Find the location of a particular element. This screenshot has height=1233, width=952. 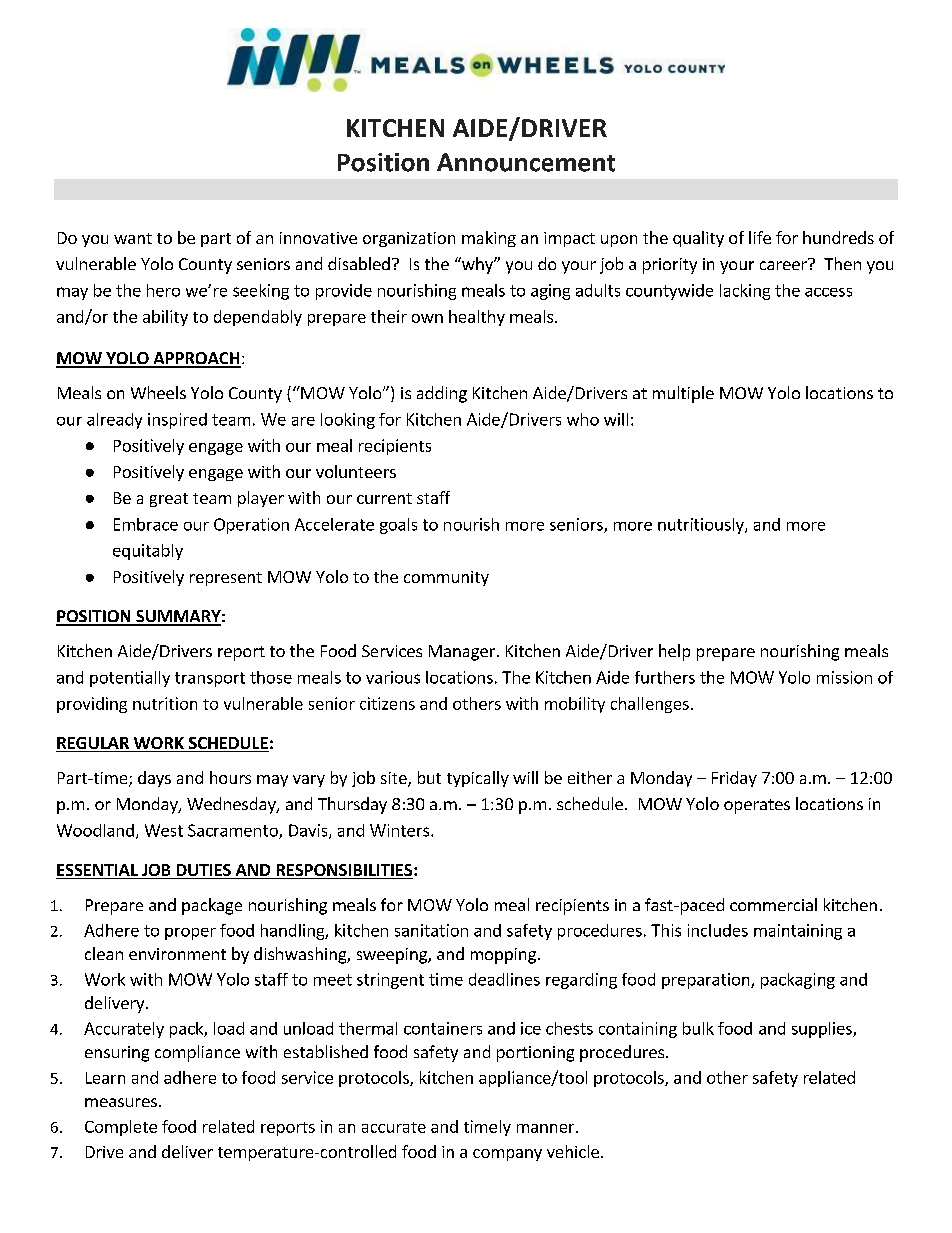

adding is located at coordinates (442, 394).
